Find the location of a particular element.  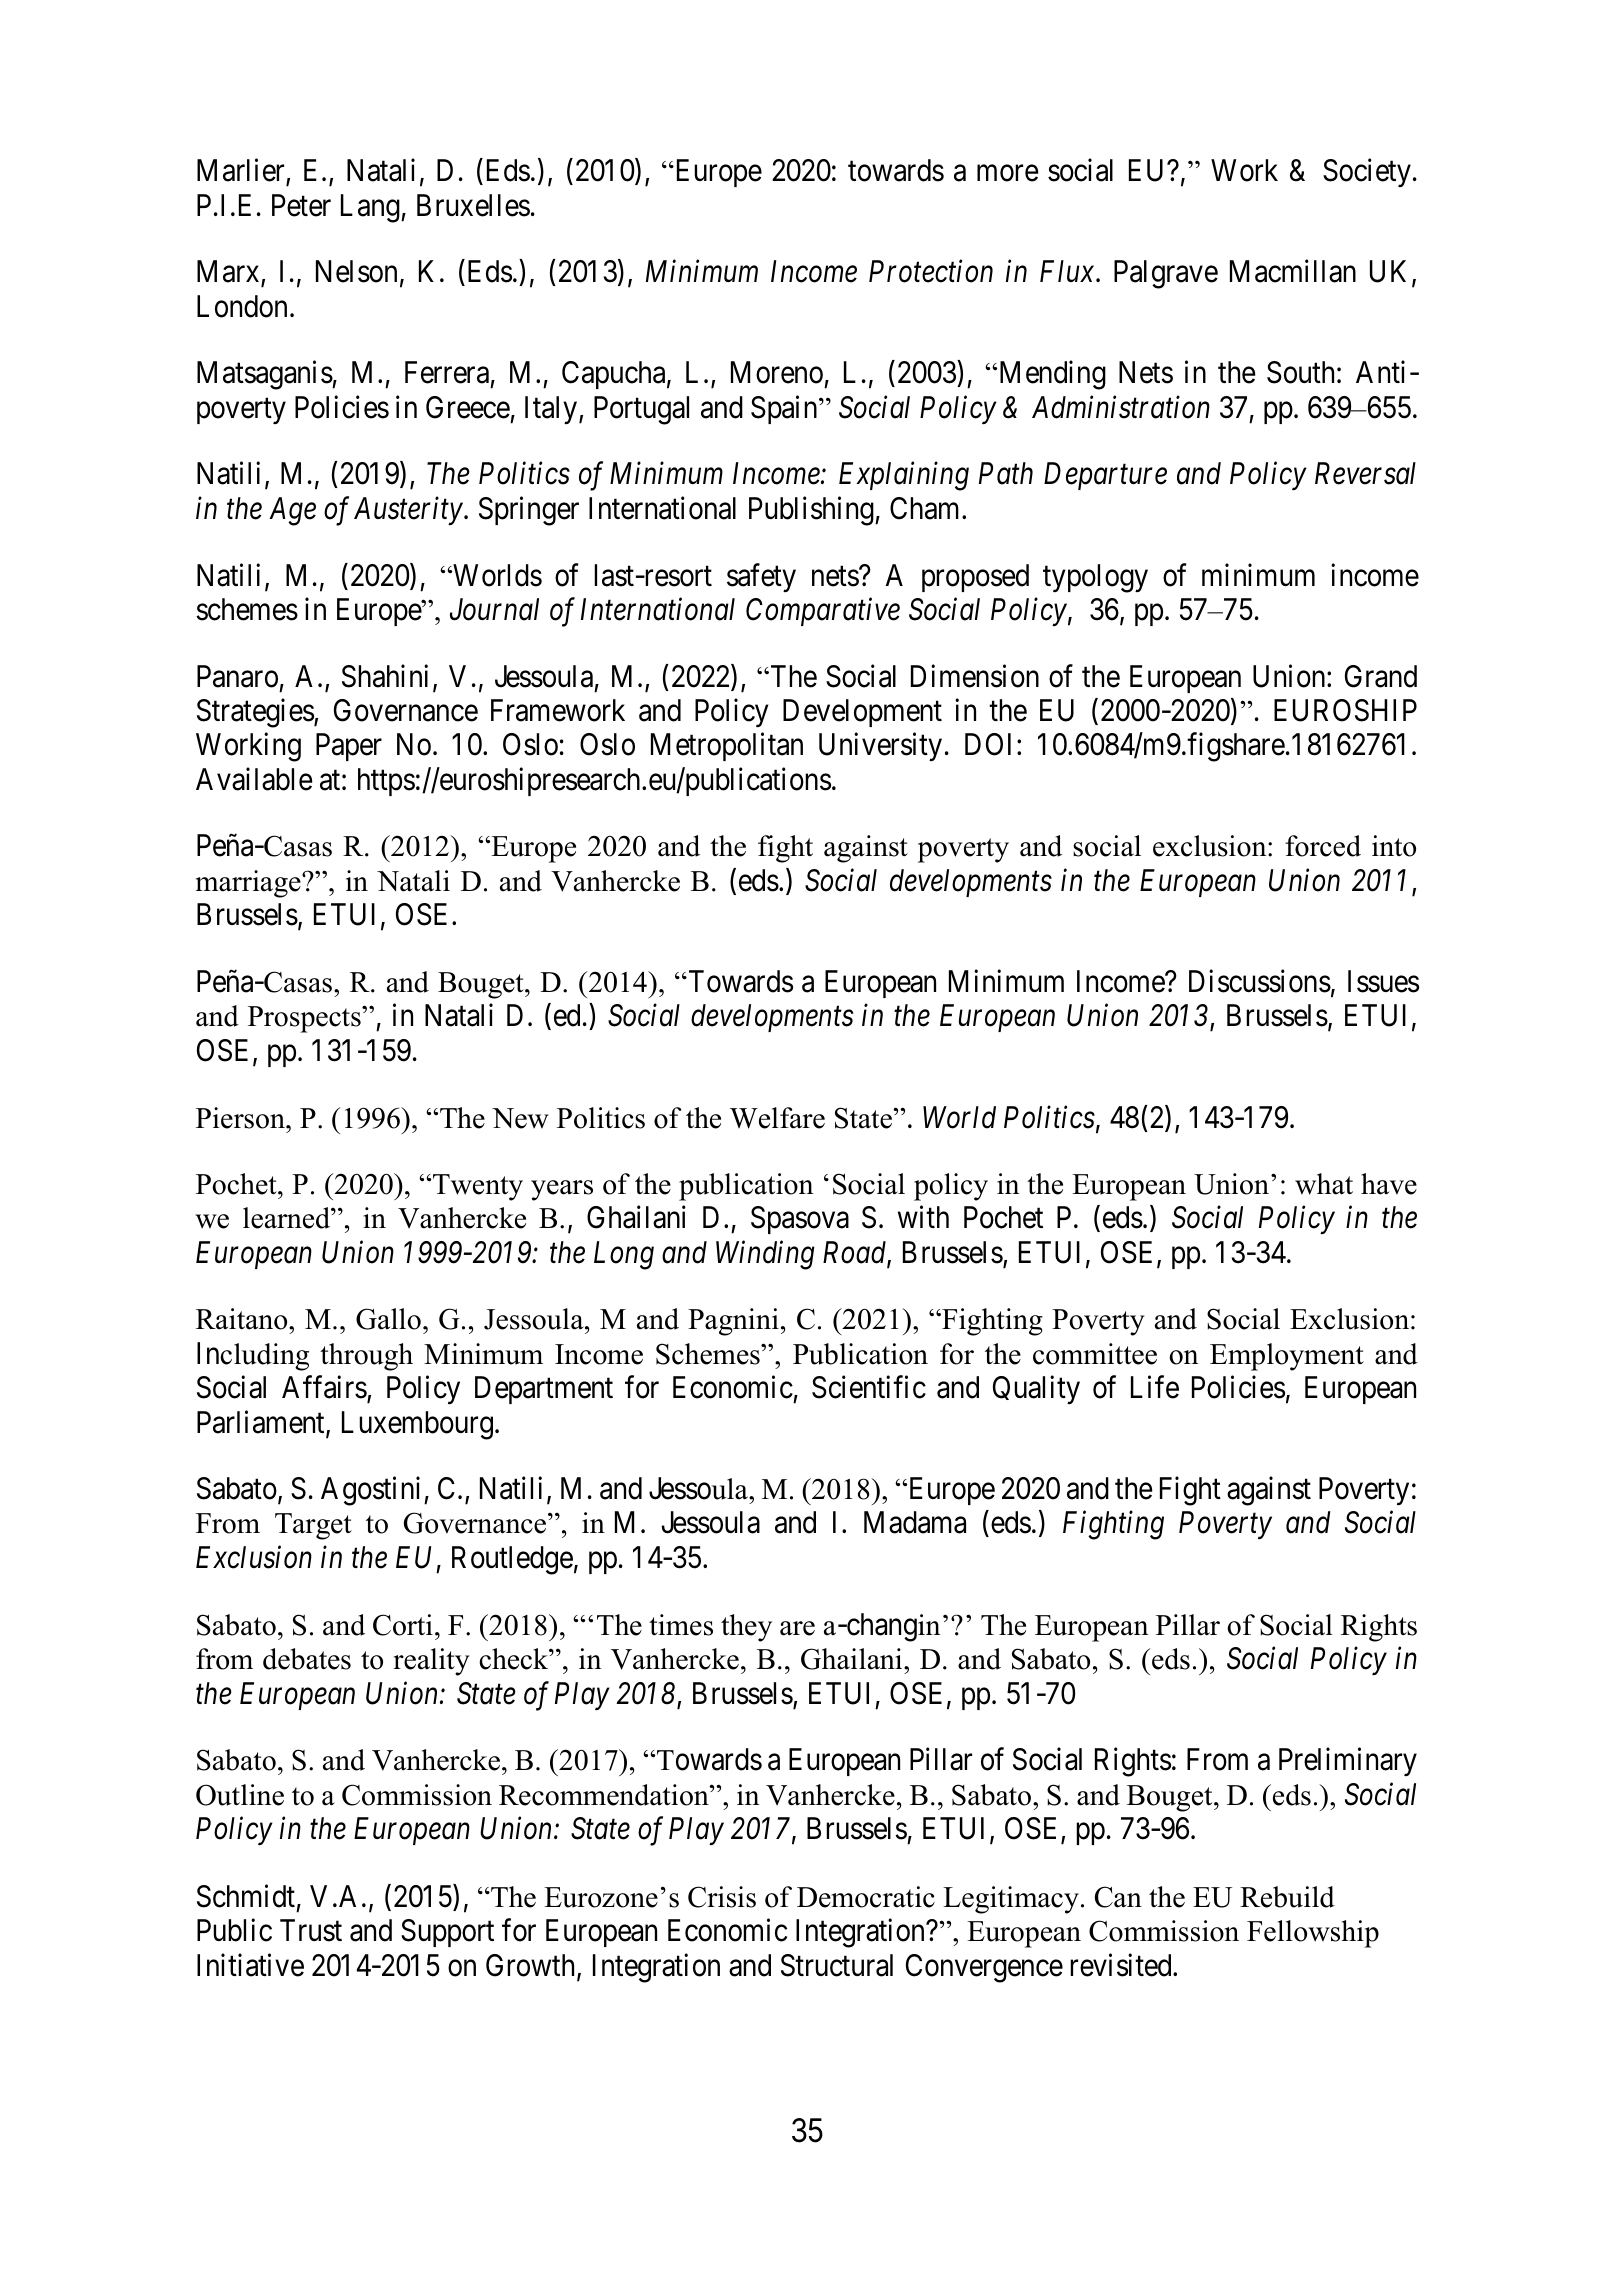

Lang is located at coordinates (371, 208).
